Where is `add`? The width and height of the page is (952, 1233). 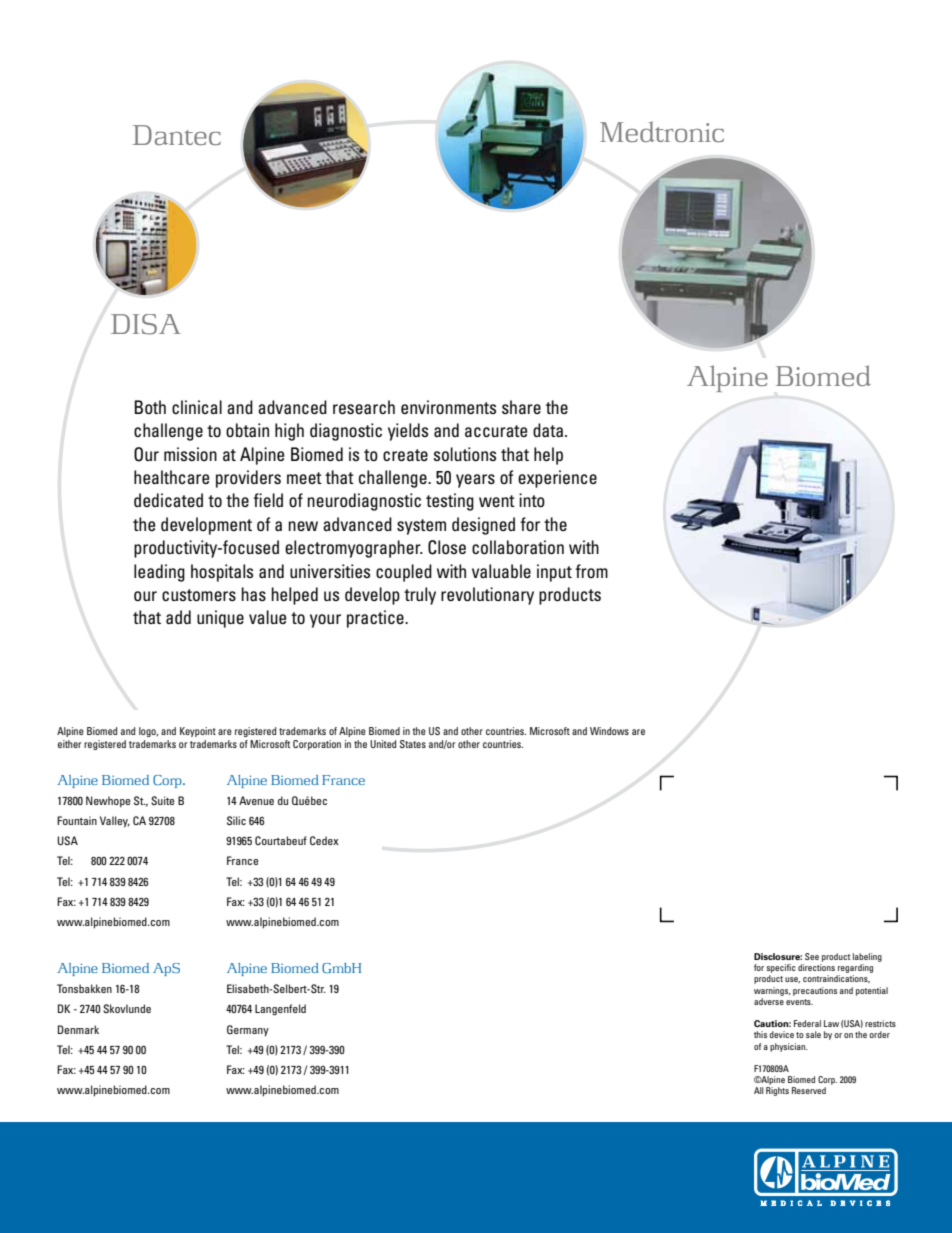 add is located at coordinates (178, 617).
